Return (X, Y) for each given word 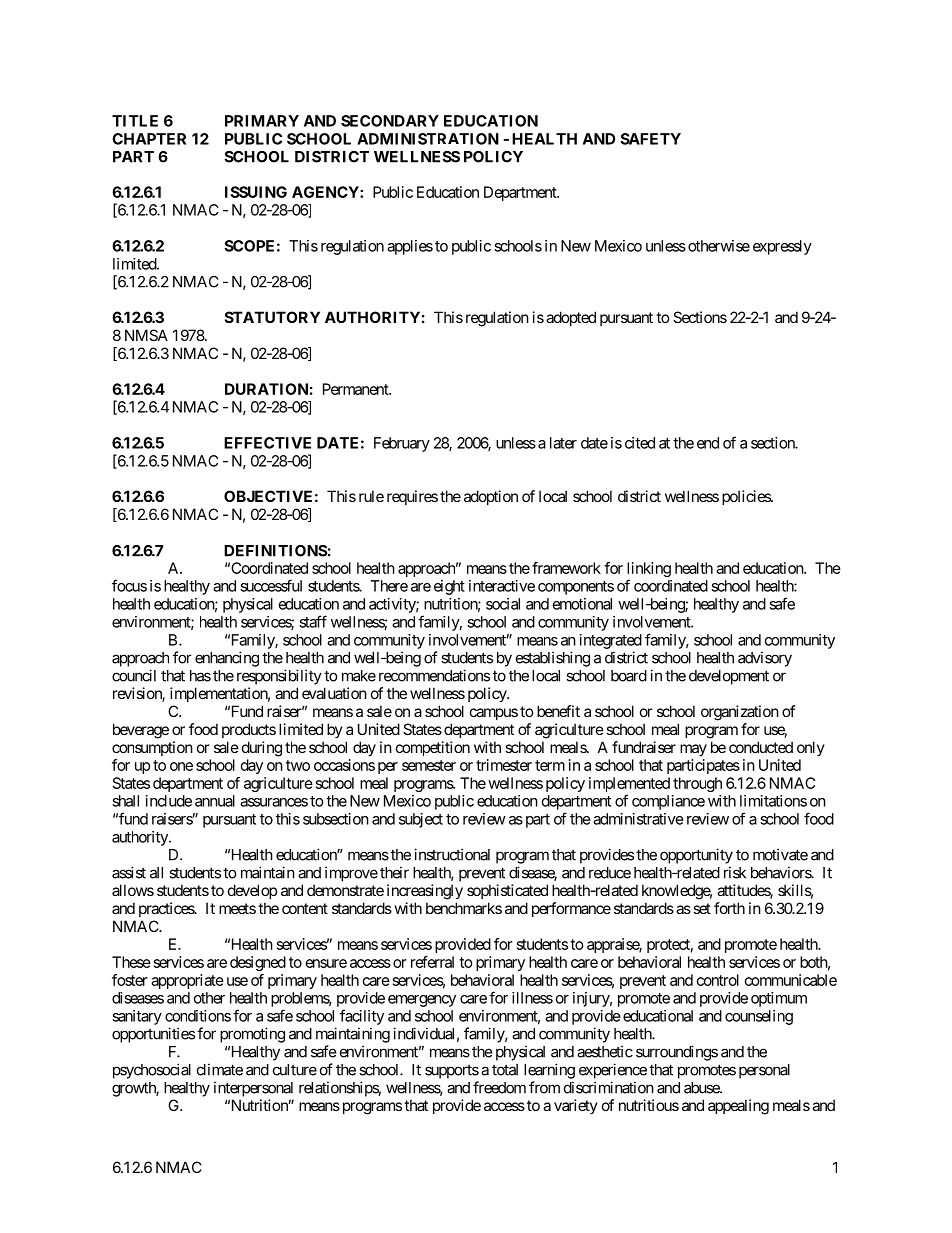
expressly (782, 247)
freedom (499, 1087)
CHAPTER (149, 139)
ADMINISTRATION (428, 139)
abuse (702, 1088)
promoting (252, 1035)
